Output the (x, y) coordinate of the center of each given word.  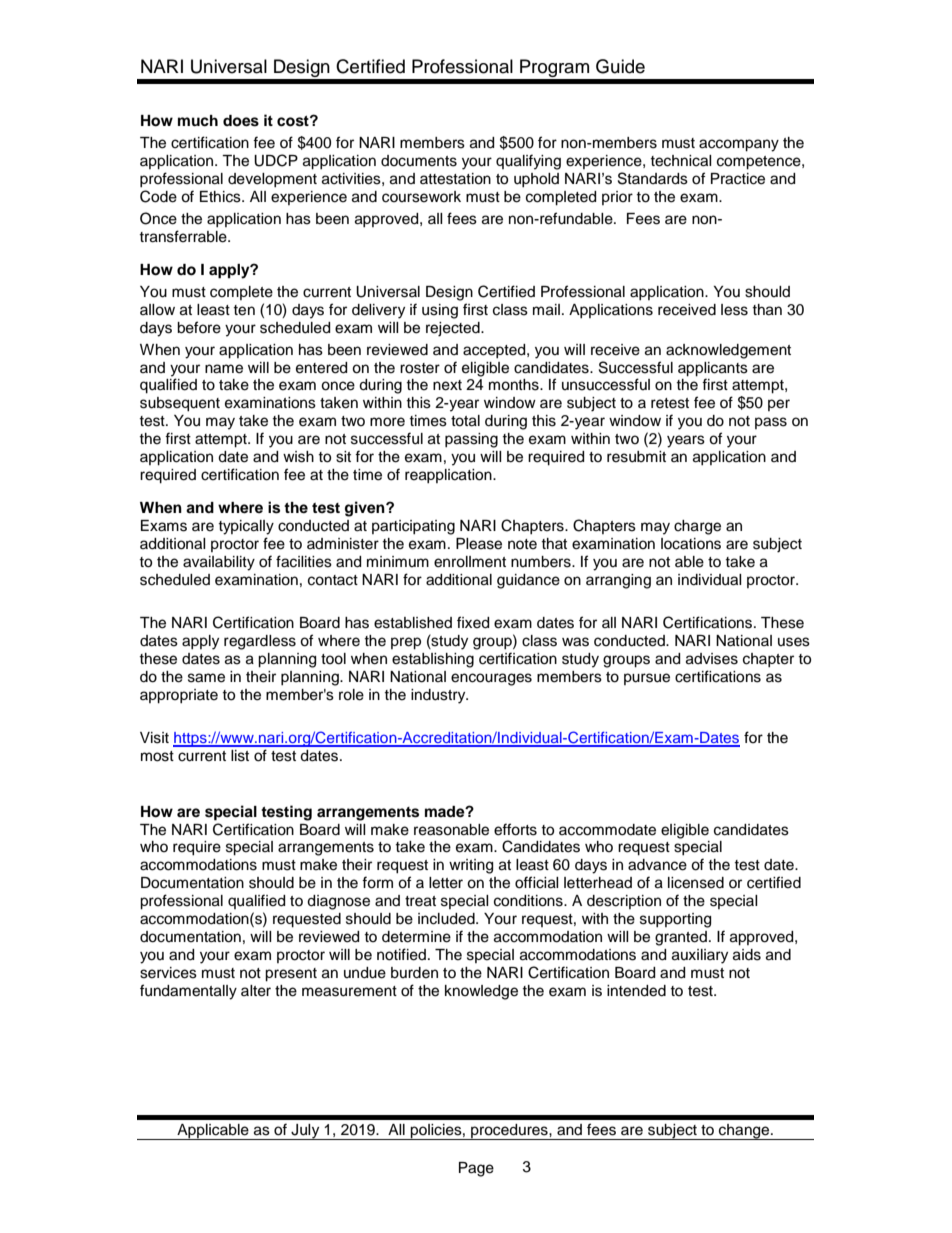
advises (712, 659)
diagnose (338, 902)
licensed (696, 883)
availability (219, 563)
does (241, 121)
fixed (473, 622)
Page (476, 1169)
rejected (454, 329)
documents (419, 161)
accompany (739, 145)
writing (471, 866)
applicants (713, 369)
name (224, 369)
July (305, 1132)
